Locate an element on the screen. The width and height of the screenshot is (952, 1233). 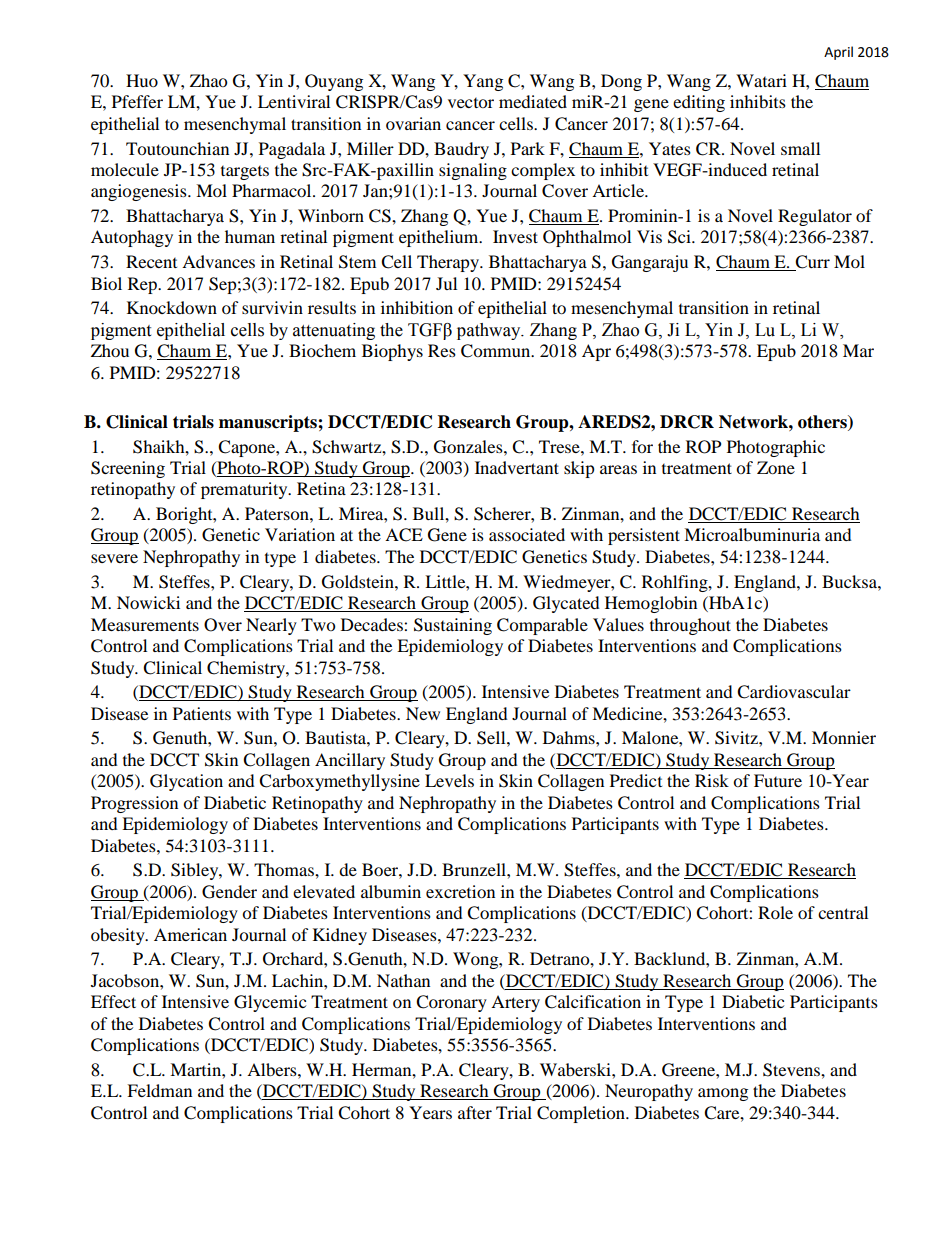
Watari is located at coordinates (761, 80).
